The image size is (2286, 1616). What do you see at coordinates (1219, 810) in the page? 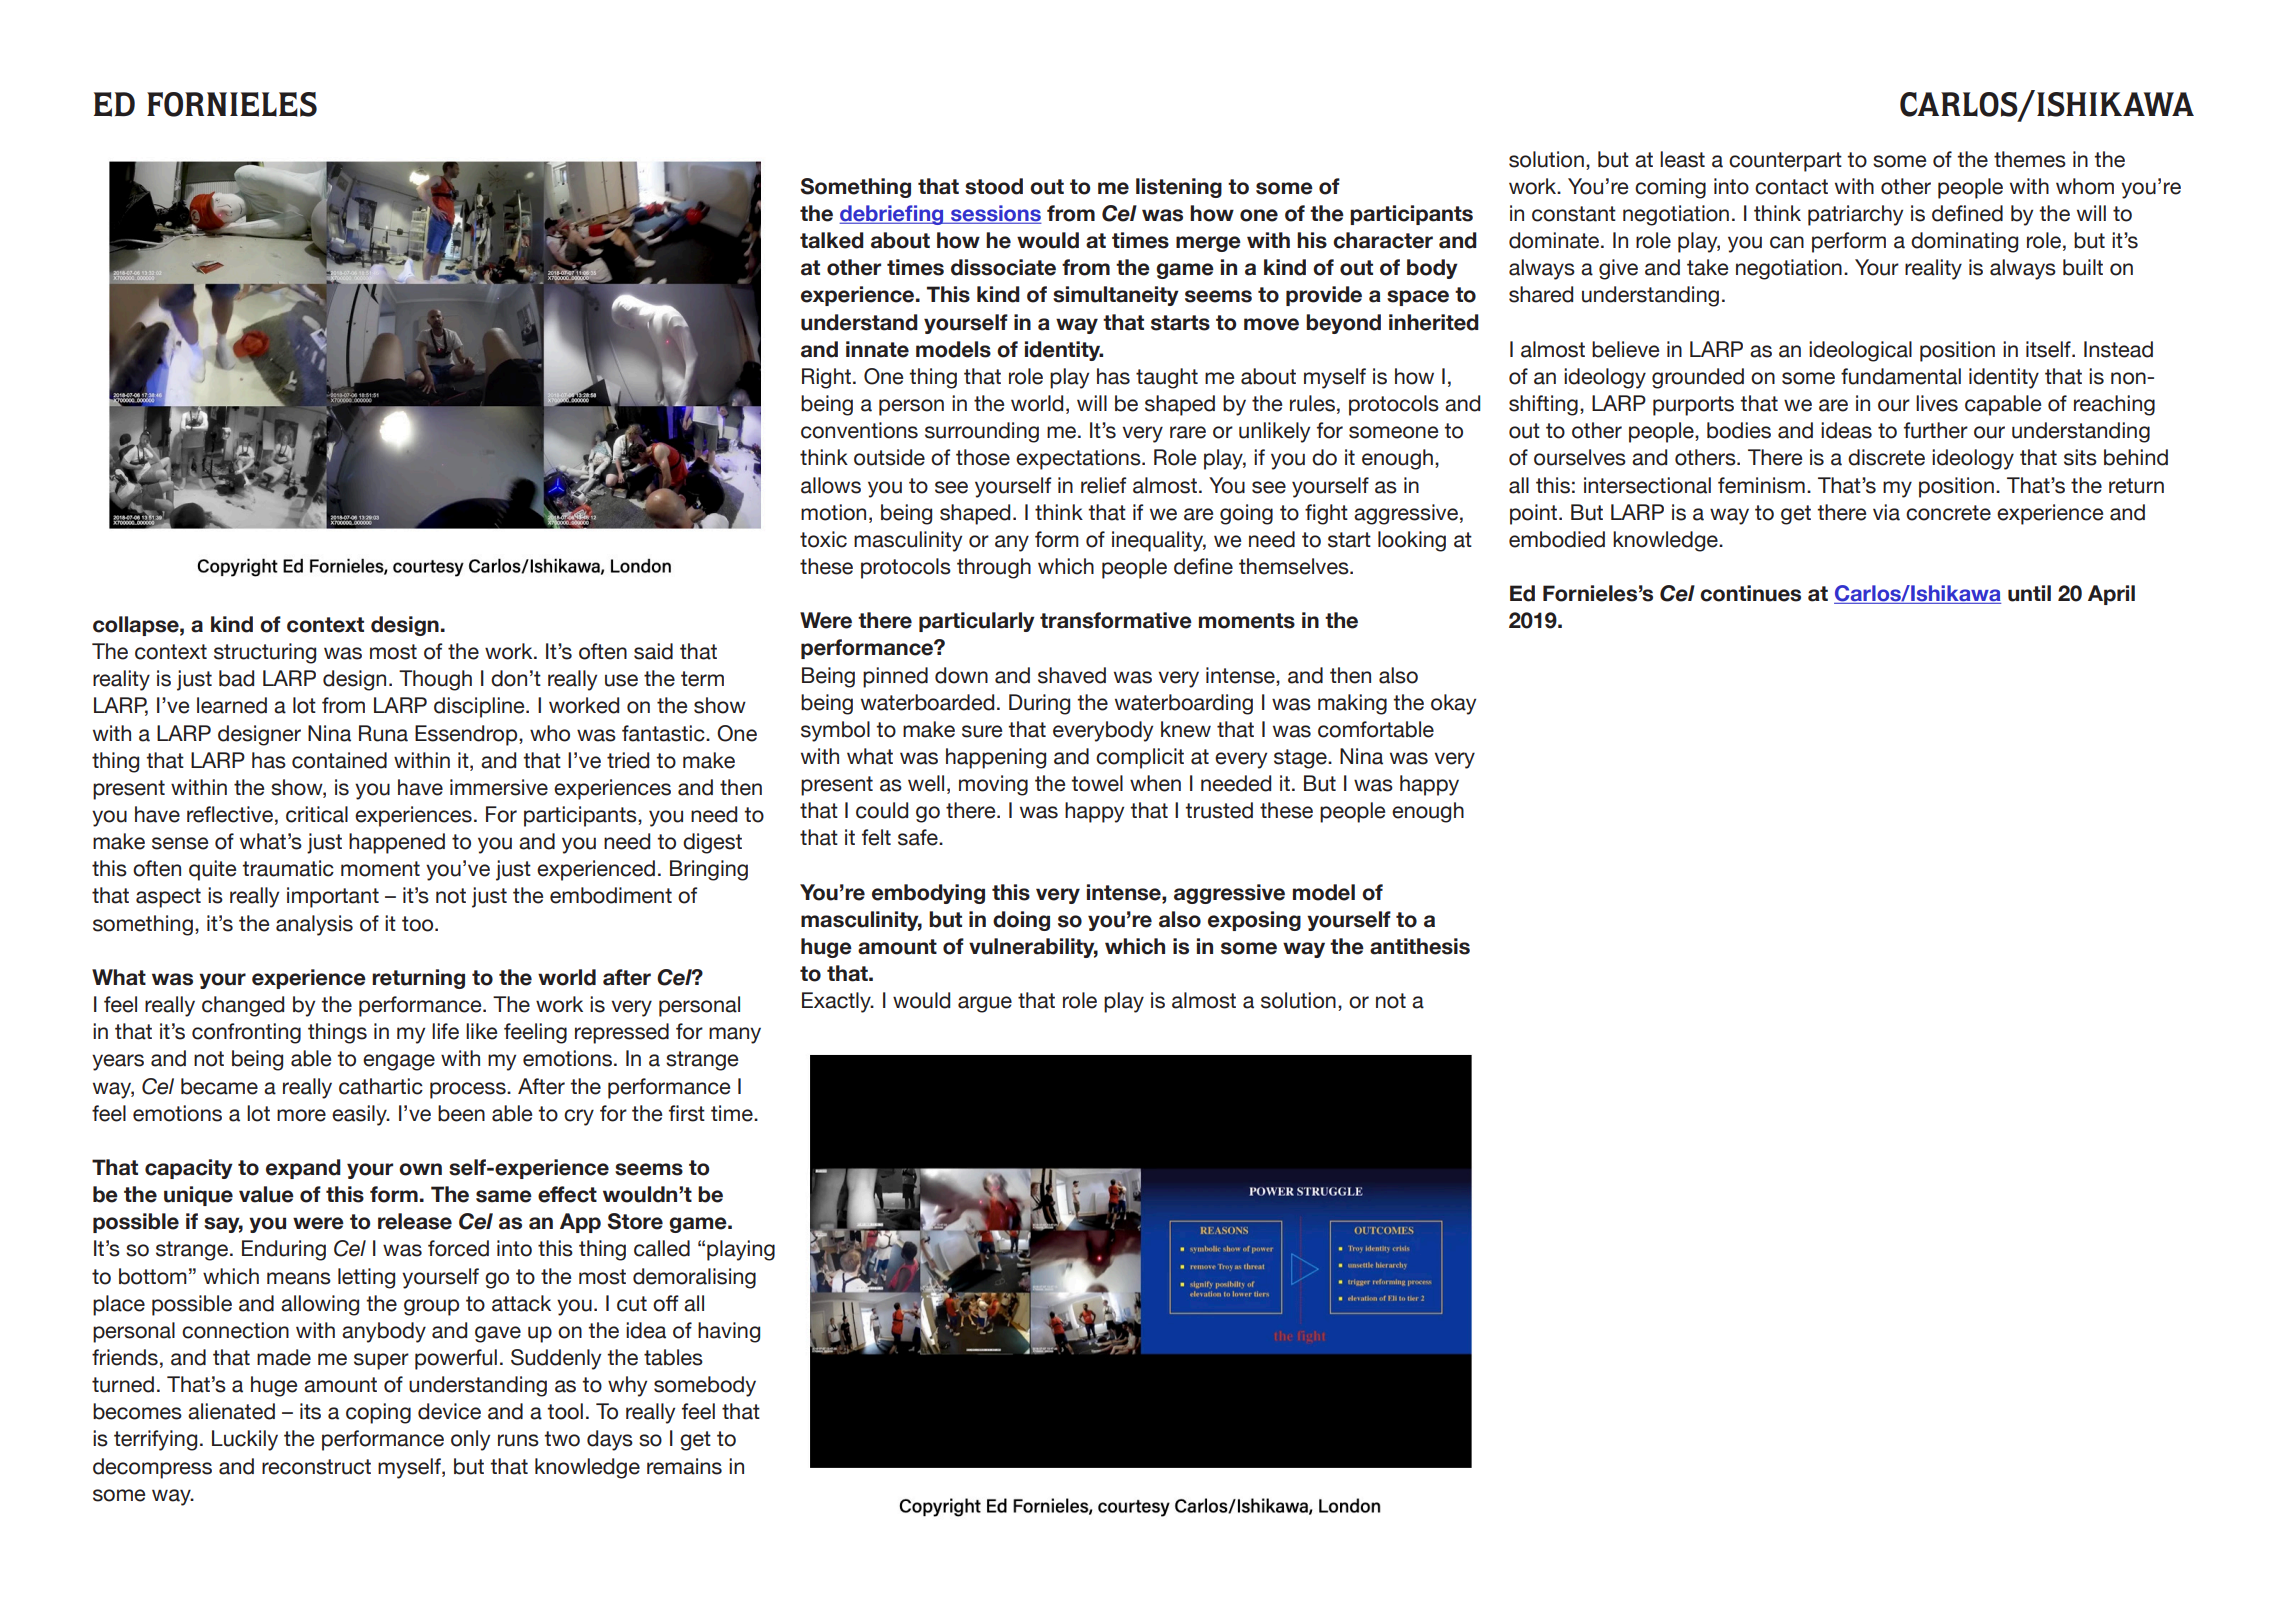
I see `trusted` at bounding box center [1219, 810].
